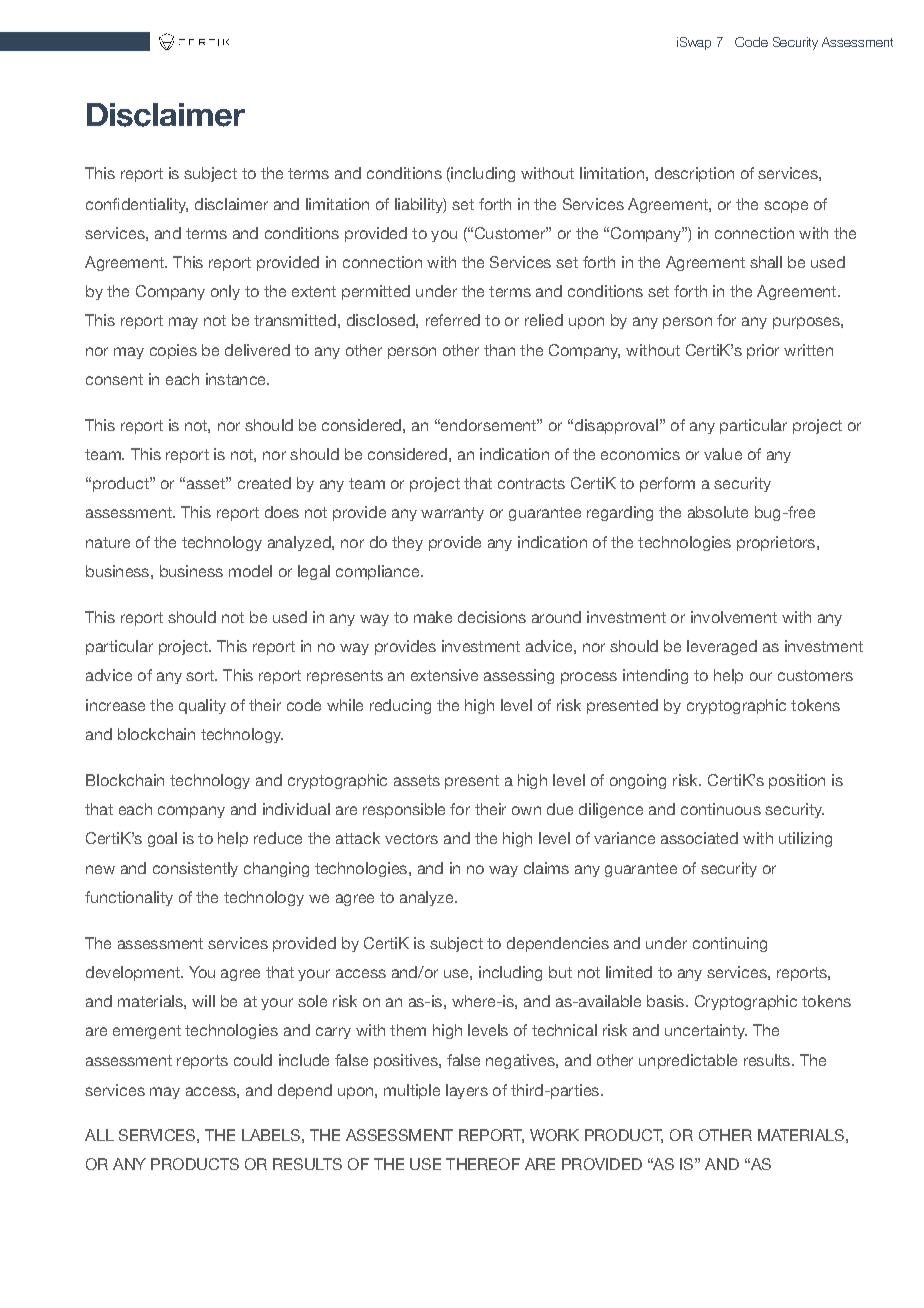  Describe the element at coordinates (108, 542) in the document. I see `nature` at that location.
